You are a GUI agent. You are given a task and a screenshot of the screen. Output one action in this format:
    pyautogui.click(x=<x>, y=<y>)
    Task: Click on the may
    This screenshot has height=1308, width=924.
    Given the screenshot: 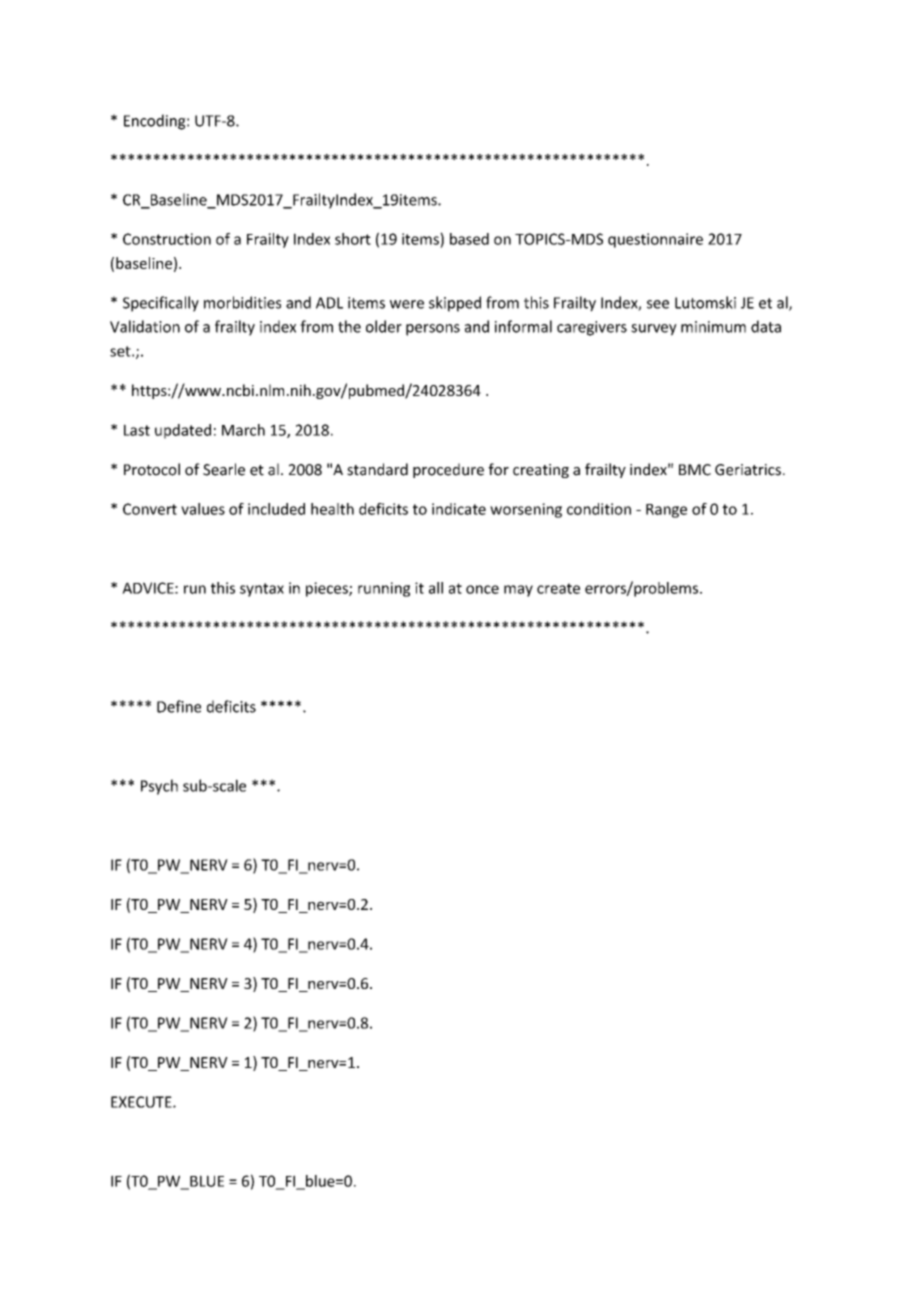 What is the action you would take?
    pyautogui.click(x=518, y=591)
